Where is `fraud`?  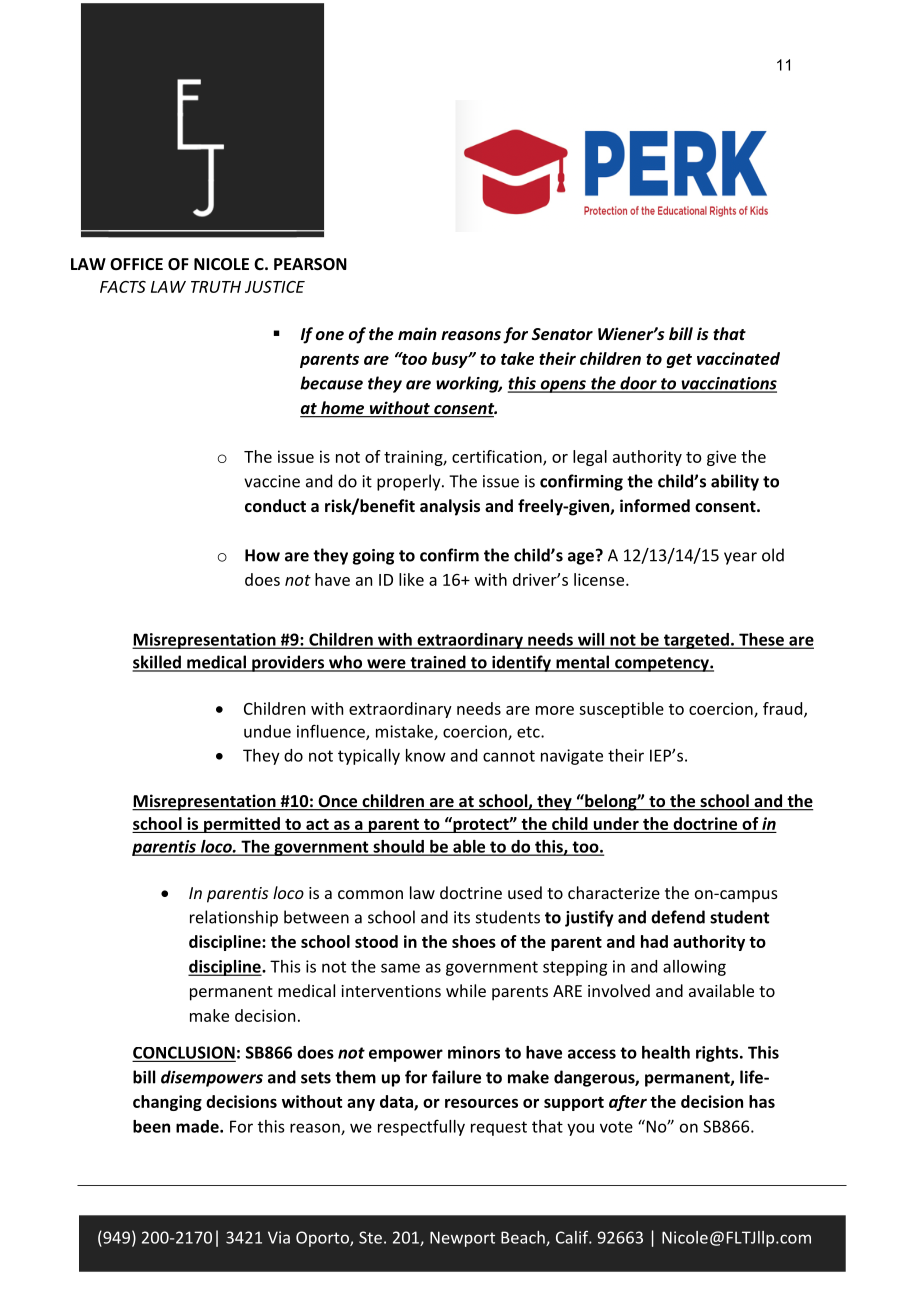 fraud is located at coordinates (784, 709).
